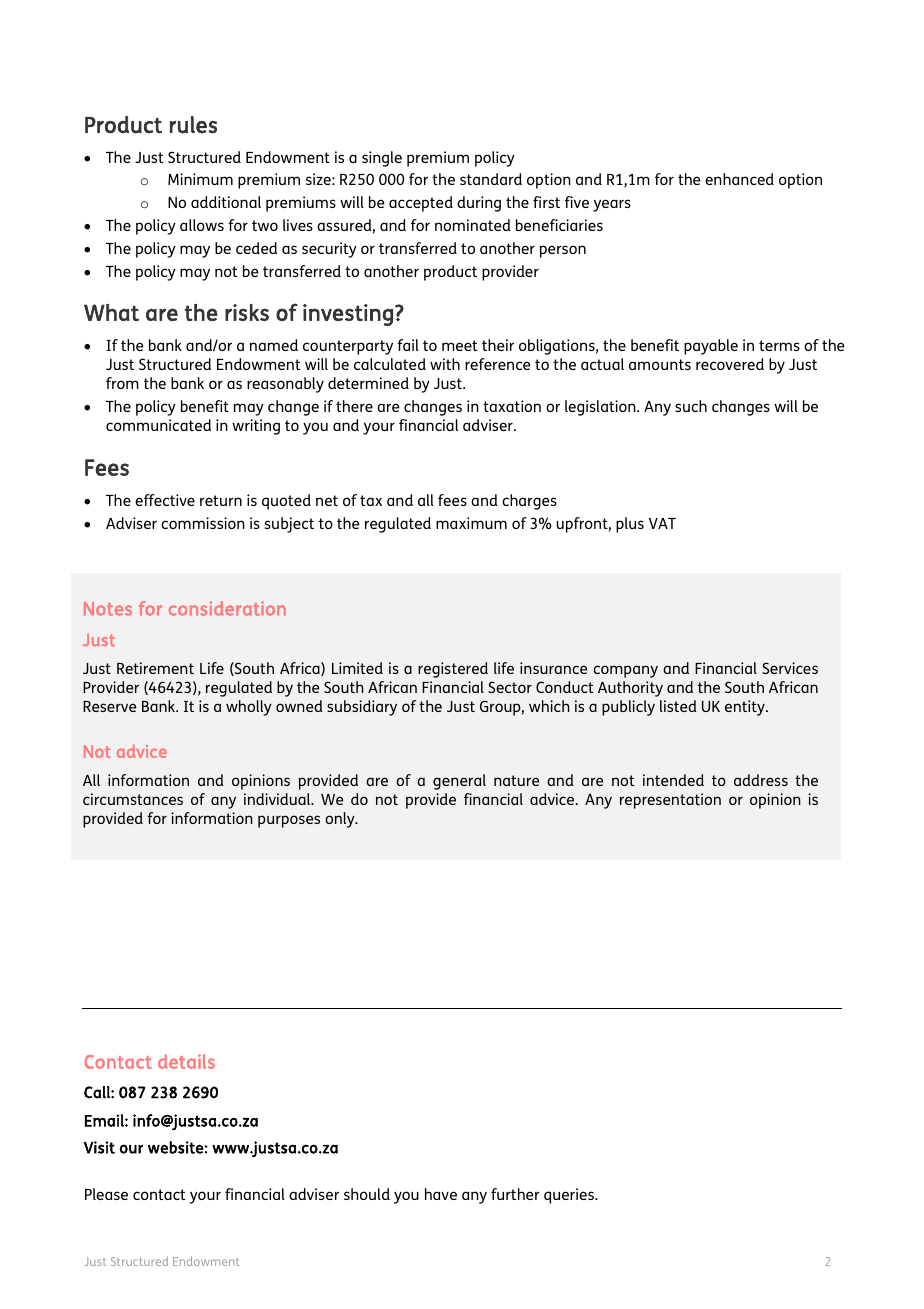 The image size is (924, 1309). Describe the element at coordinates (155, 668) in the screenshot. I see `Retirement` at that location.
